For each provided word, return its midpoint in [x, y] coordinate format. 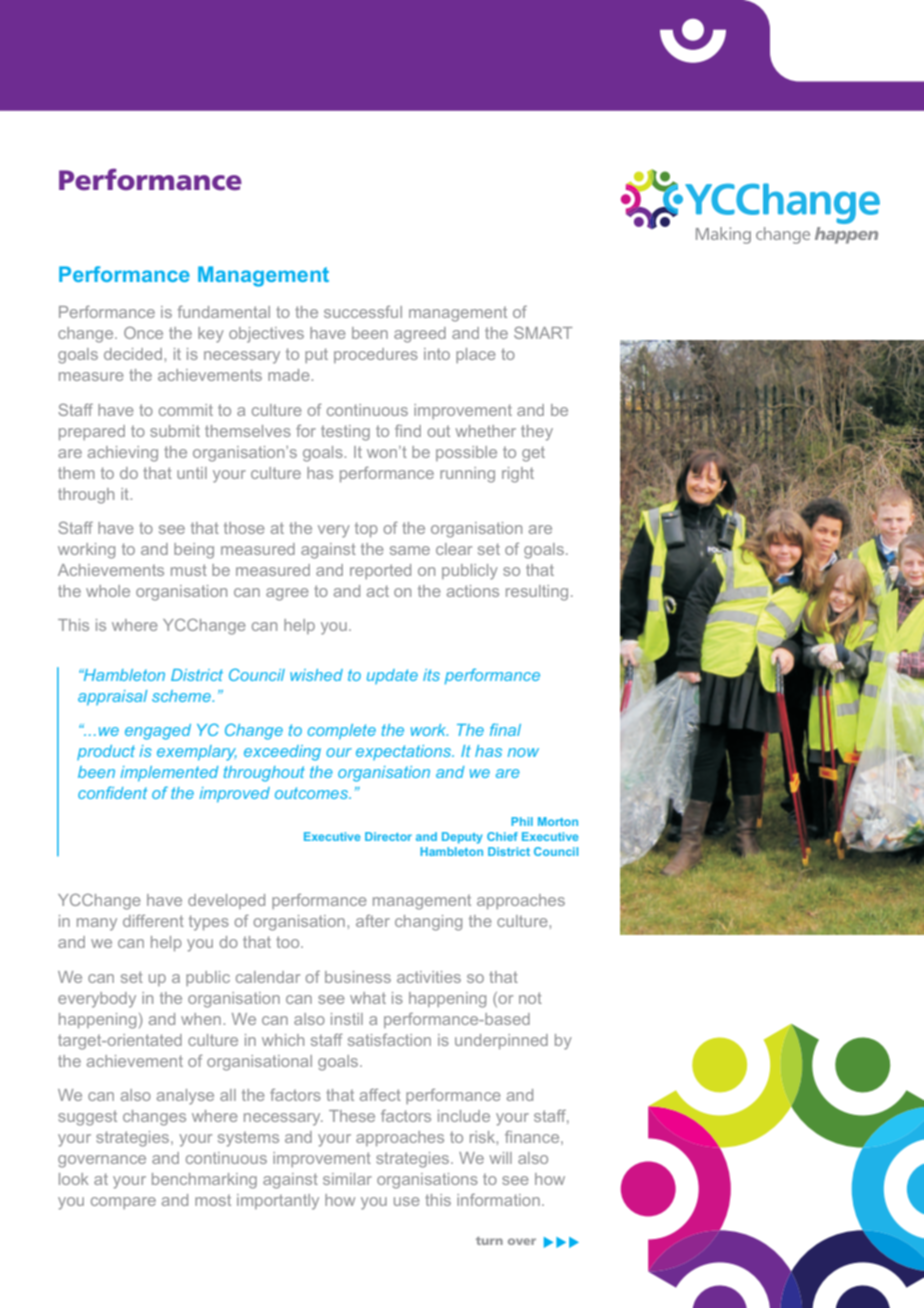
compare [123, 1203]
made [290, 375]
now [523, 752]
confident [112, 792]
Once [143, 333]
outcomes [313, 793]
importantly [278, 1202]
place [476, 355]
